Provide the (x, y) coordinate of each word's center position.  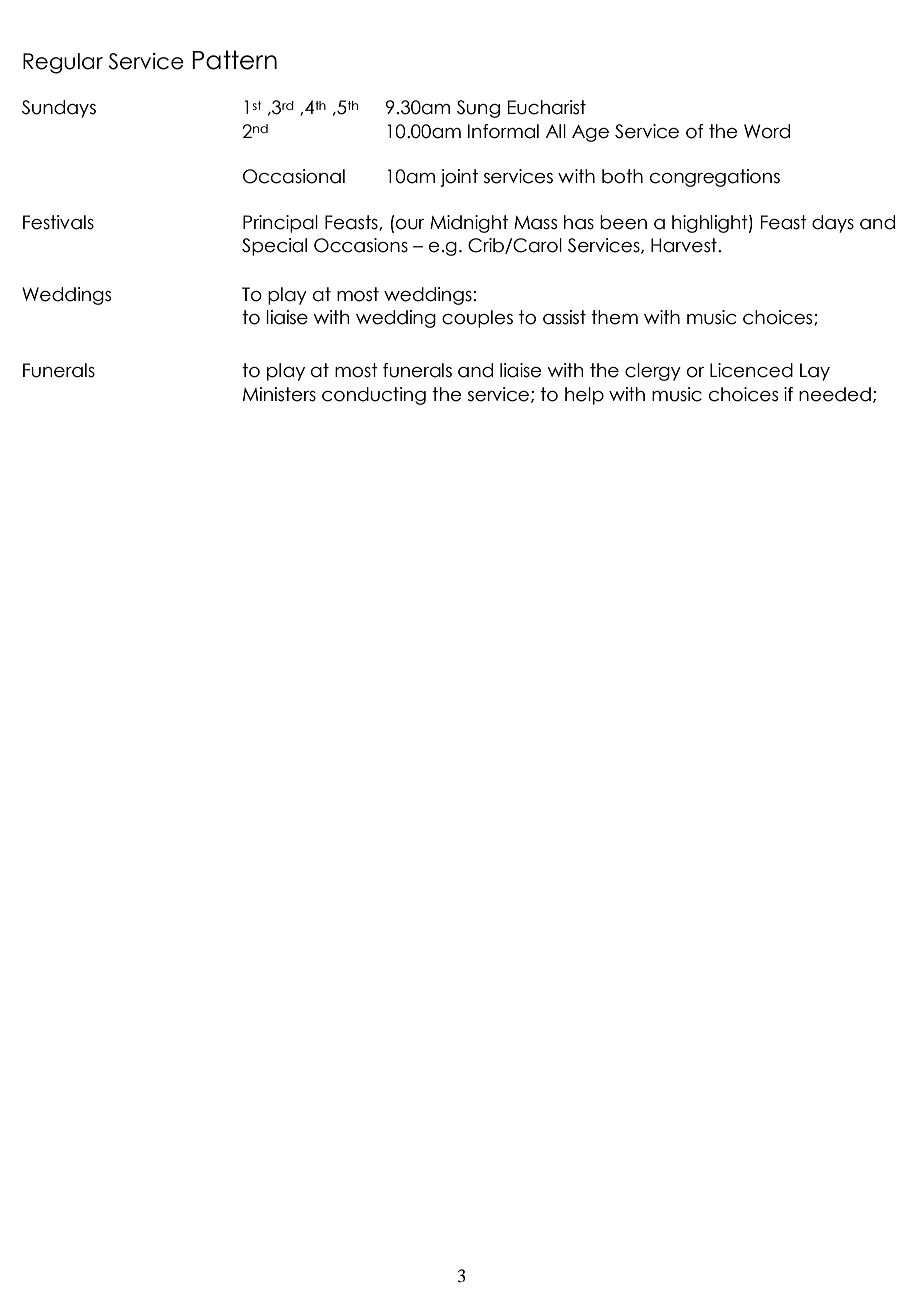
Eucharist (547, 107)
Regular (63, 63)
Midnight (469, 224)
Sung (478, 109)
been (623, 222)
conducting (374, 396)
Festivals (58, 222)
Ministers (279, 394)
